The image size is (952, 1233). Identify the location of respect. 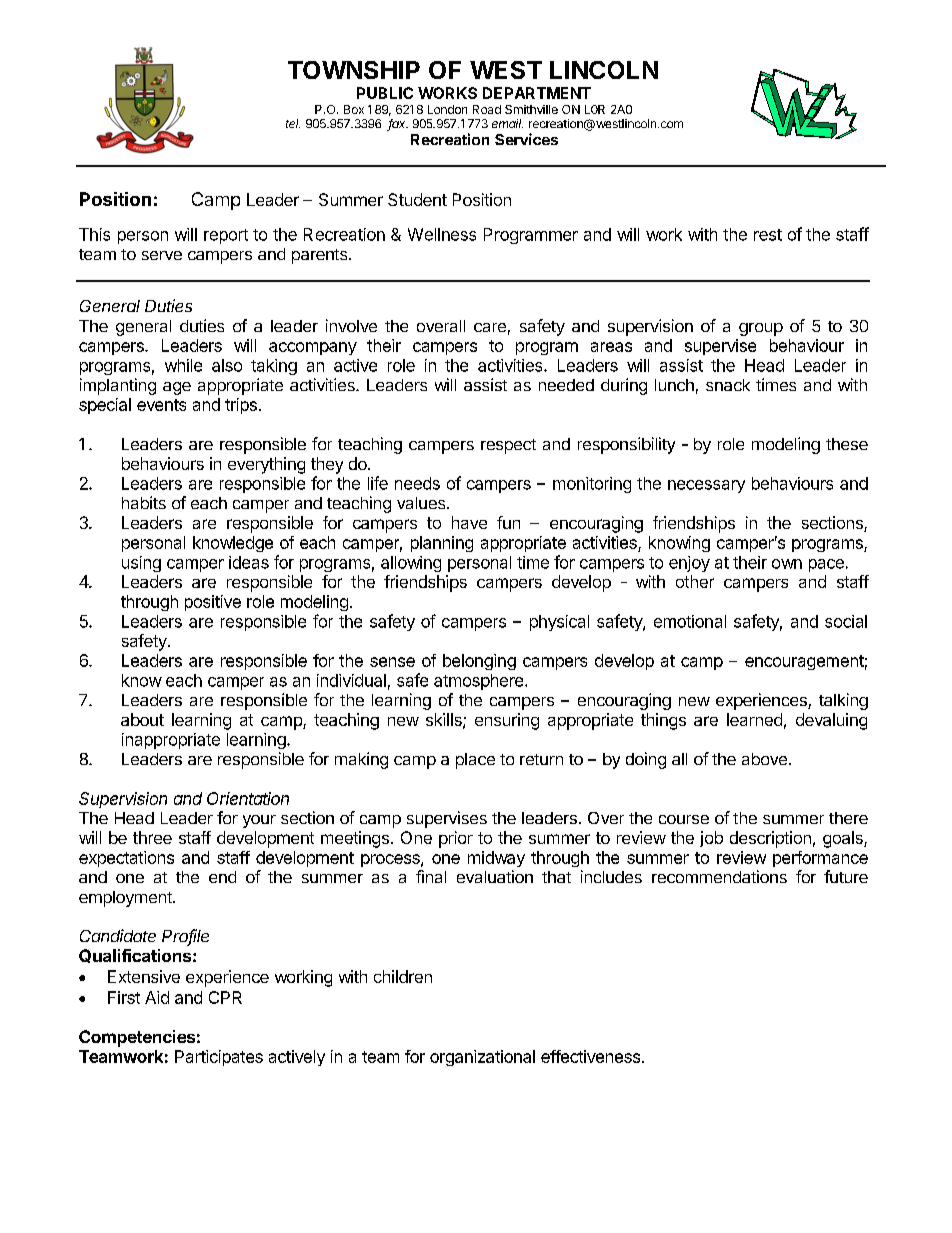
(508, 446).
